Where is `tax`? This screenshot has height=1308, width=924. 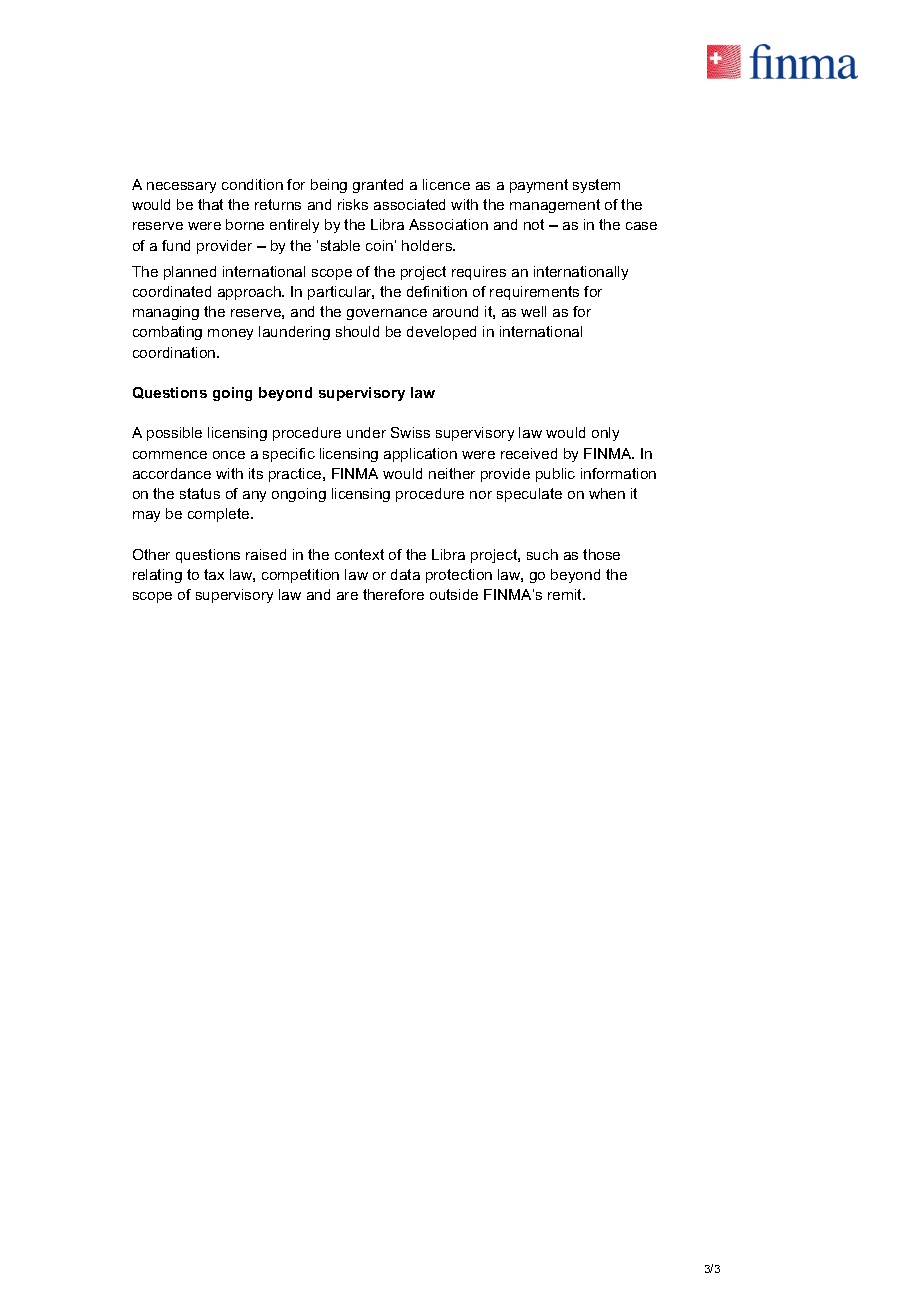
tax is located at coordinates (214, 574).
